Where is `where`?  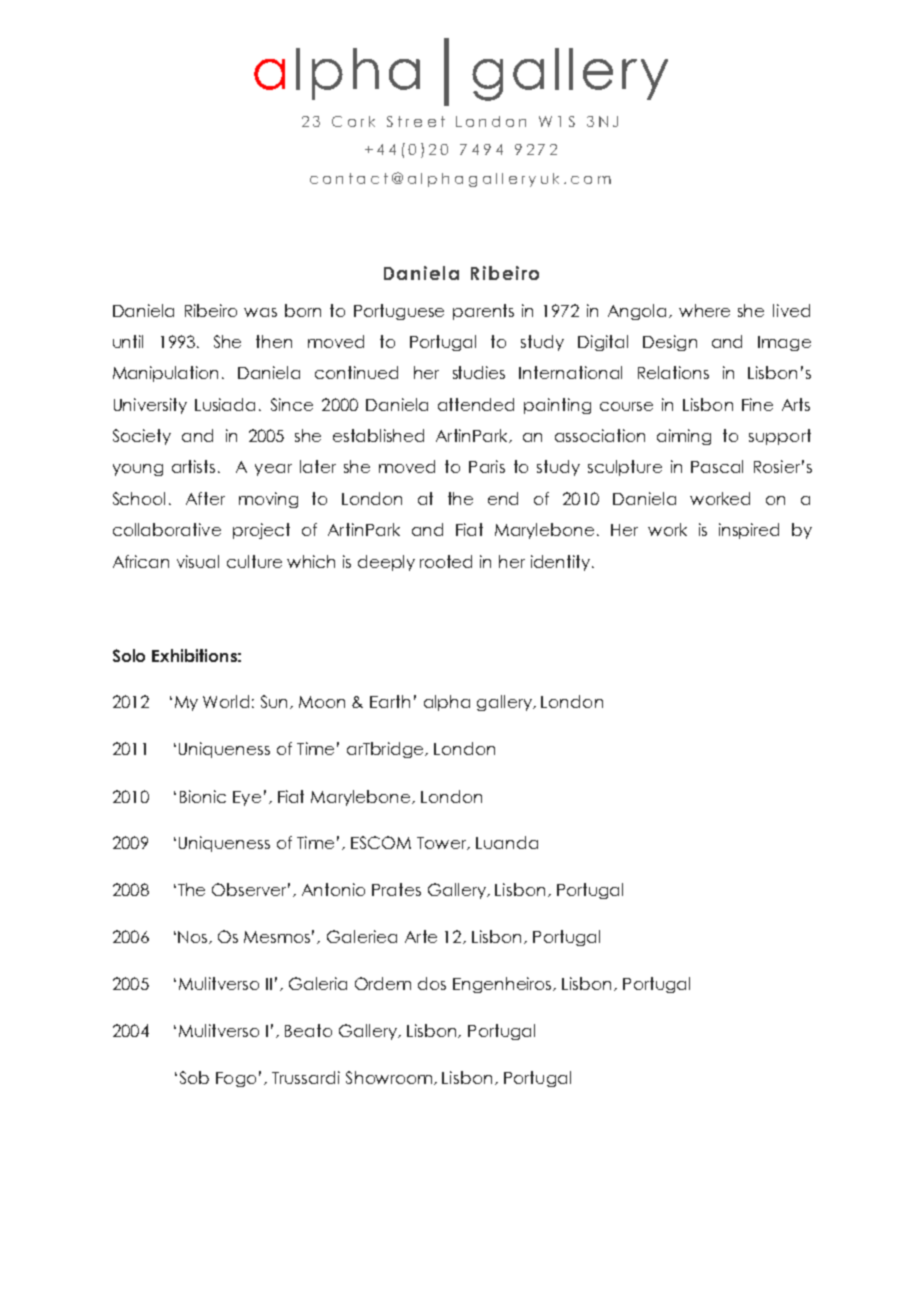
where is located at coordinates (704, 310).
